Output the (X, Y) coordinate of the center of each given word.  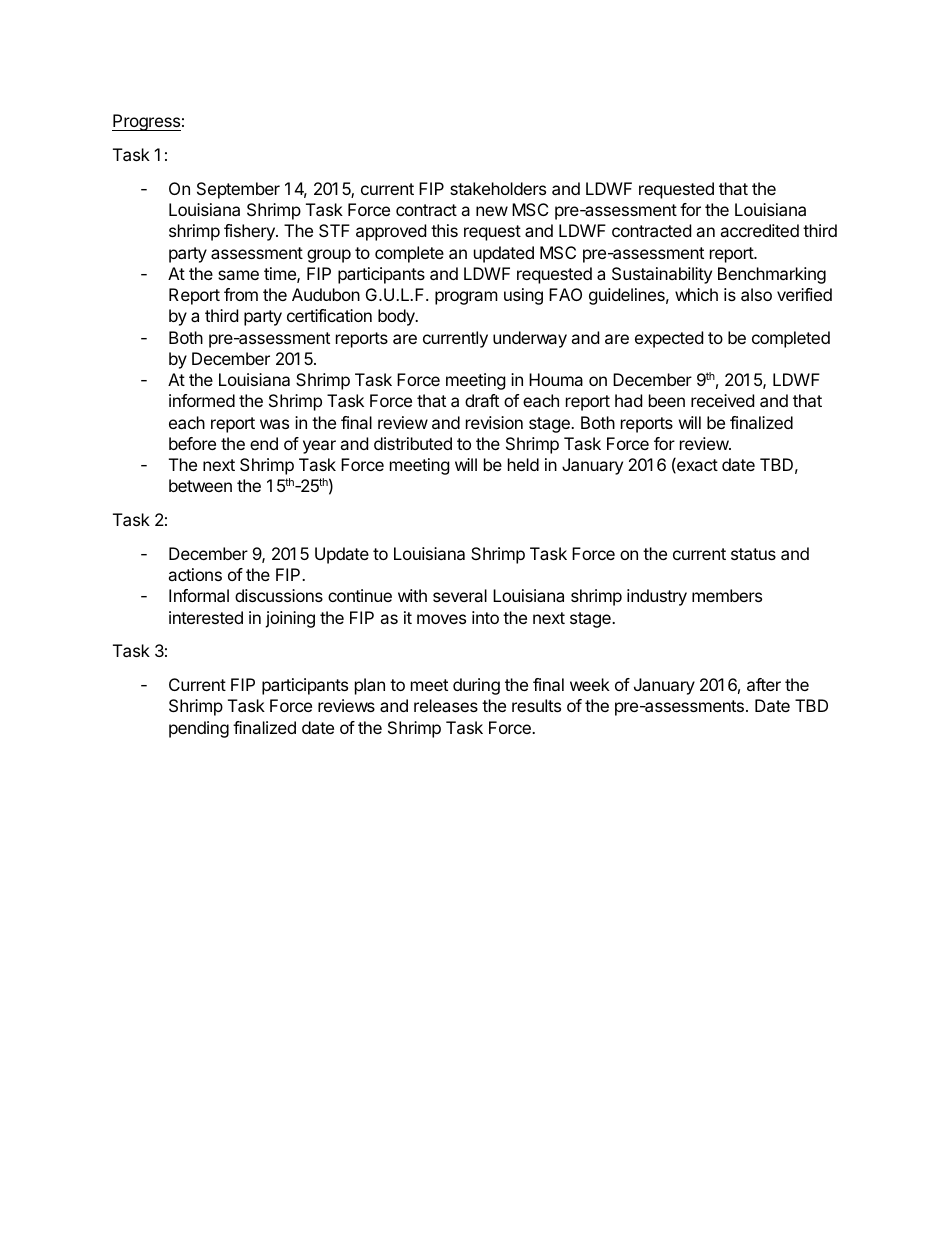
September (238, 190)
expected (669, 339)
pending (199, 729)
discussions (279, 595)
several (460, 595)
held (523, 464)
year (319, 447)
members (727, 595)
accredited (759, 230)
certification (329, 315)
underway (530, 339)
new (492, 211)
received (722, 400)
